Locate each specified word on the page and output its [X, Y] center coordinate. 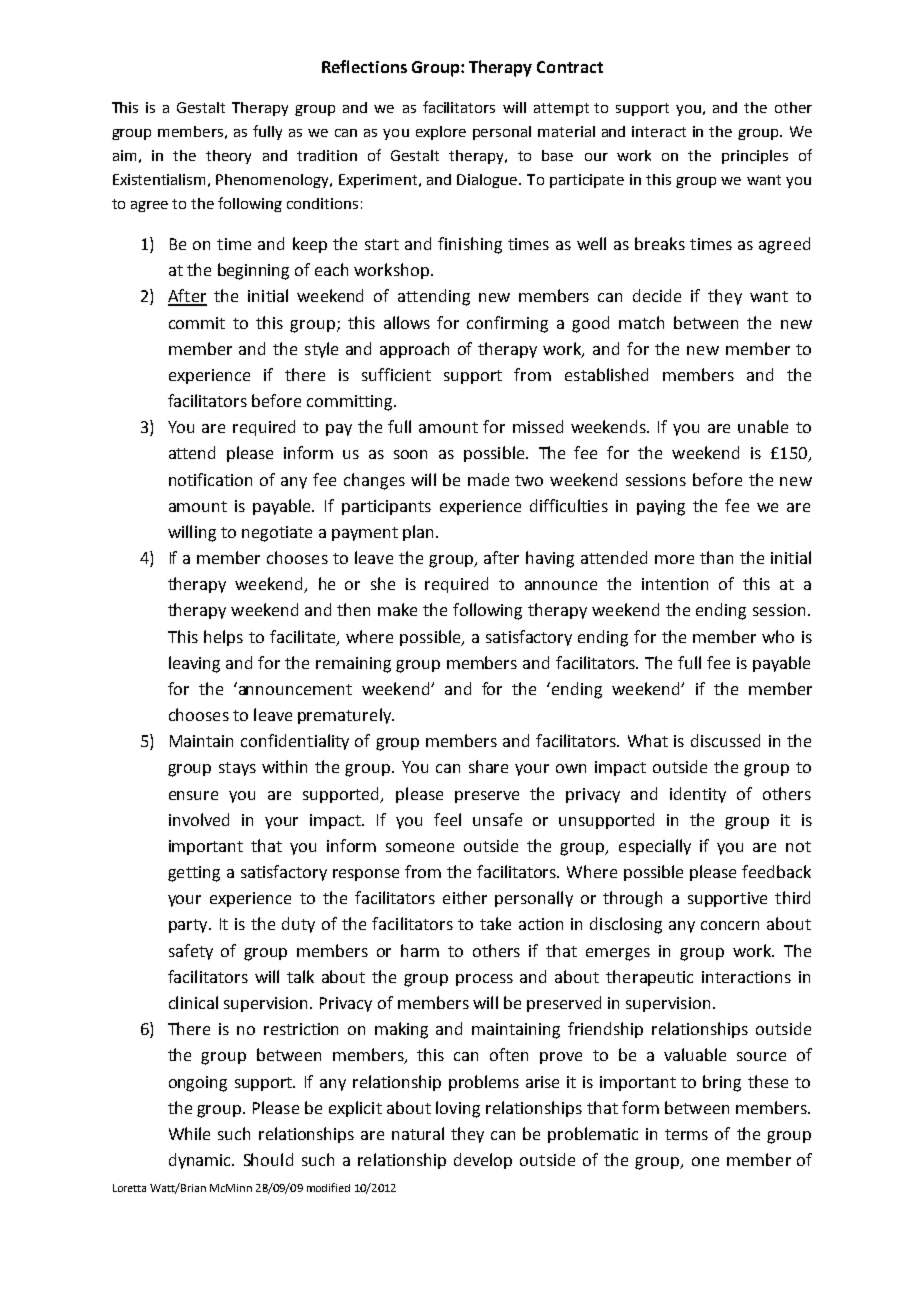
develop [483, 1161]
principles [755, 157]
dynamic [201, 1161]
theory [228, 157]
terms [686, 1134]
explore [441, 133]
